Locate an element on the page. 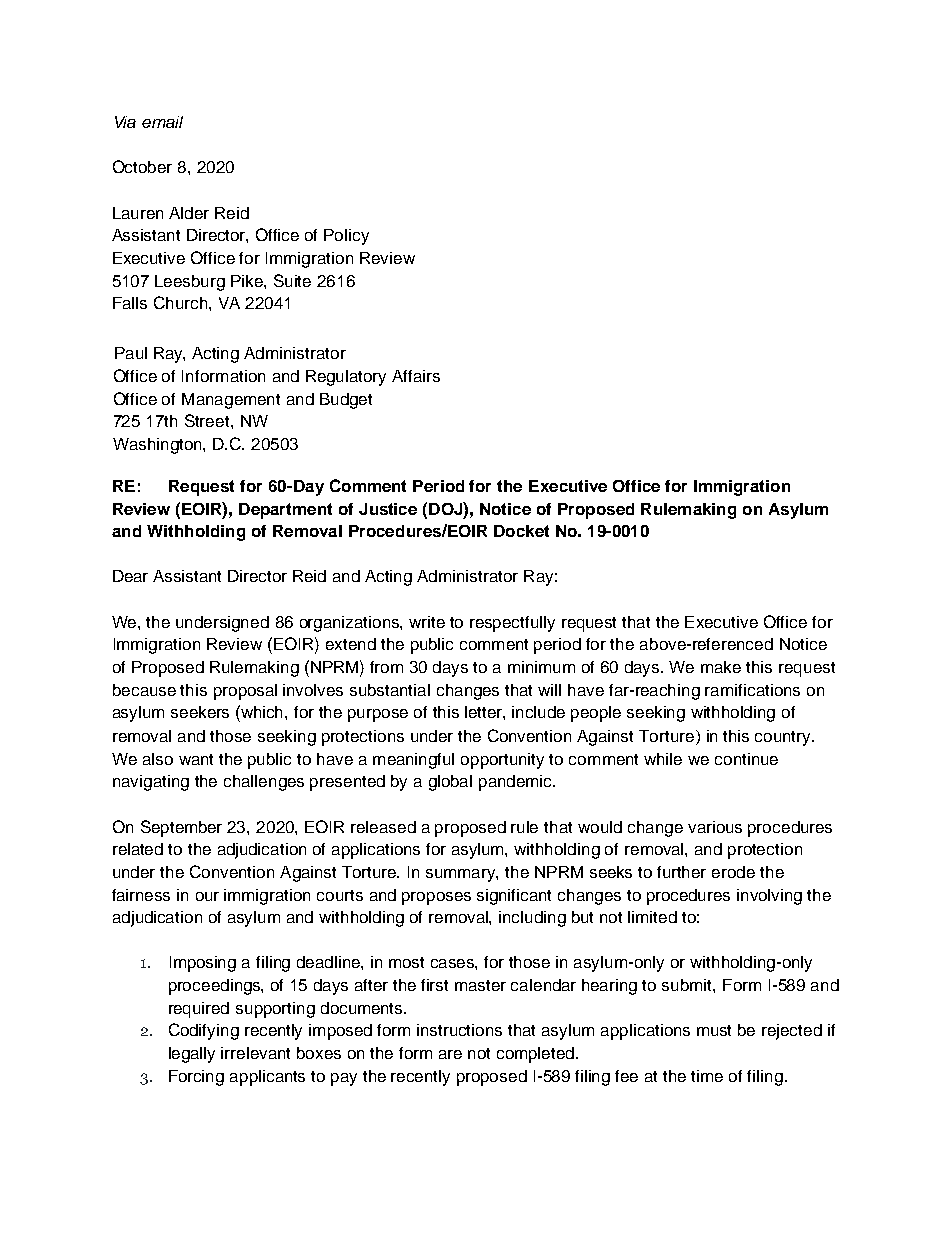  write is located at coordinates (427, 622).
